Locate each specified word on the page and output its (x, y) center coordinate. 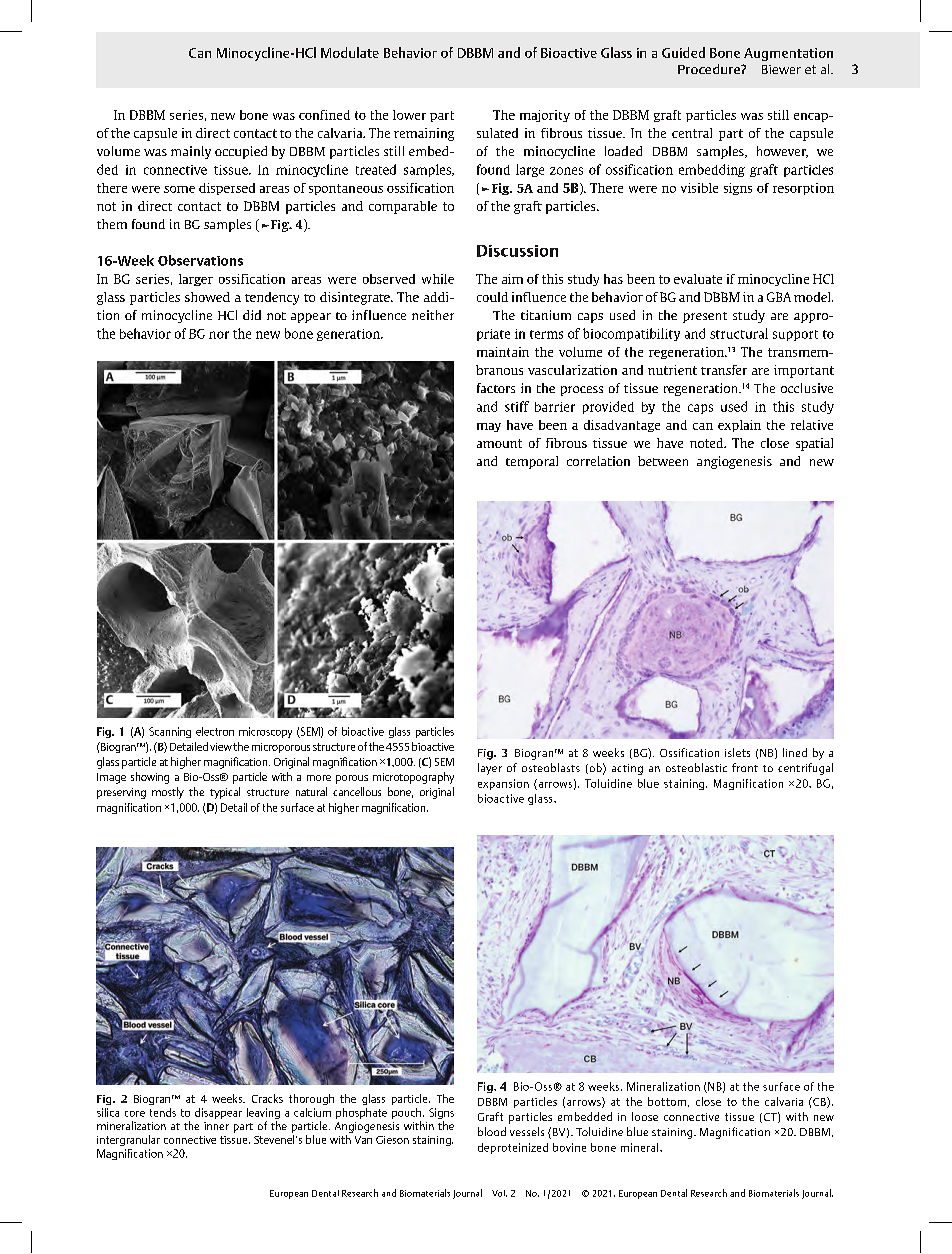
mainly (191, 152)
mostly (168, 793)
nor (219, 335)
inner (216, 1126)
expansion (503, 784)
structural (739, 333)
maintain (503, 352)
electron (215, 731)
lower (409, 115)
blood (492, 1131)
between (663, 461)
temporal (532, 462)
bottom (667, 1101)
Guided (683, 52)
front (745, 767)
